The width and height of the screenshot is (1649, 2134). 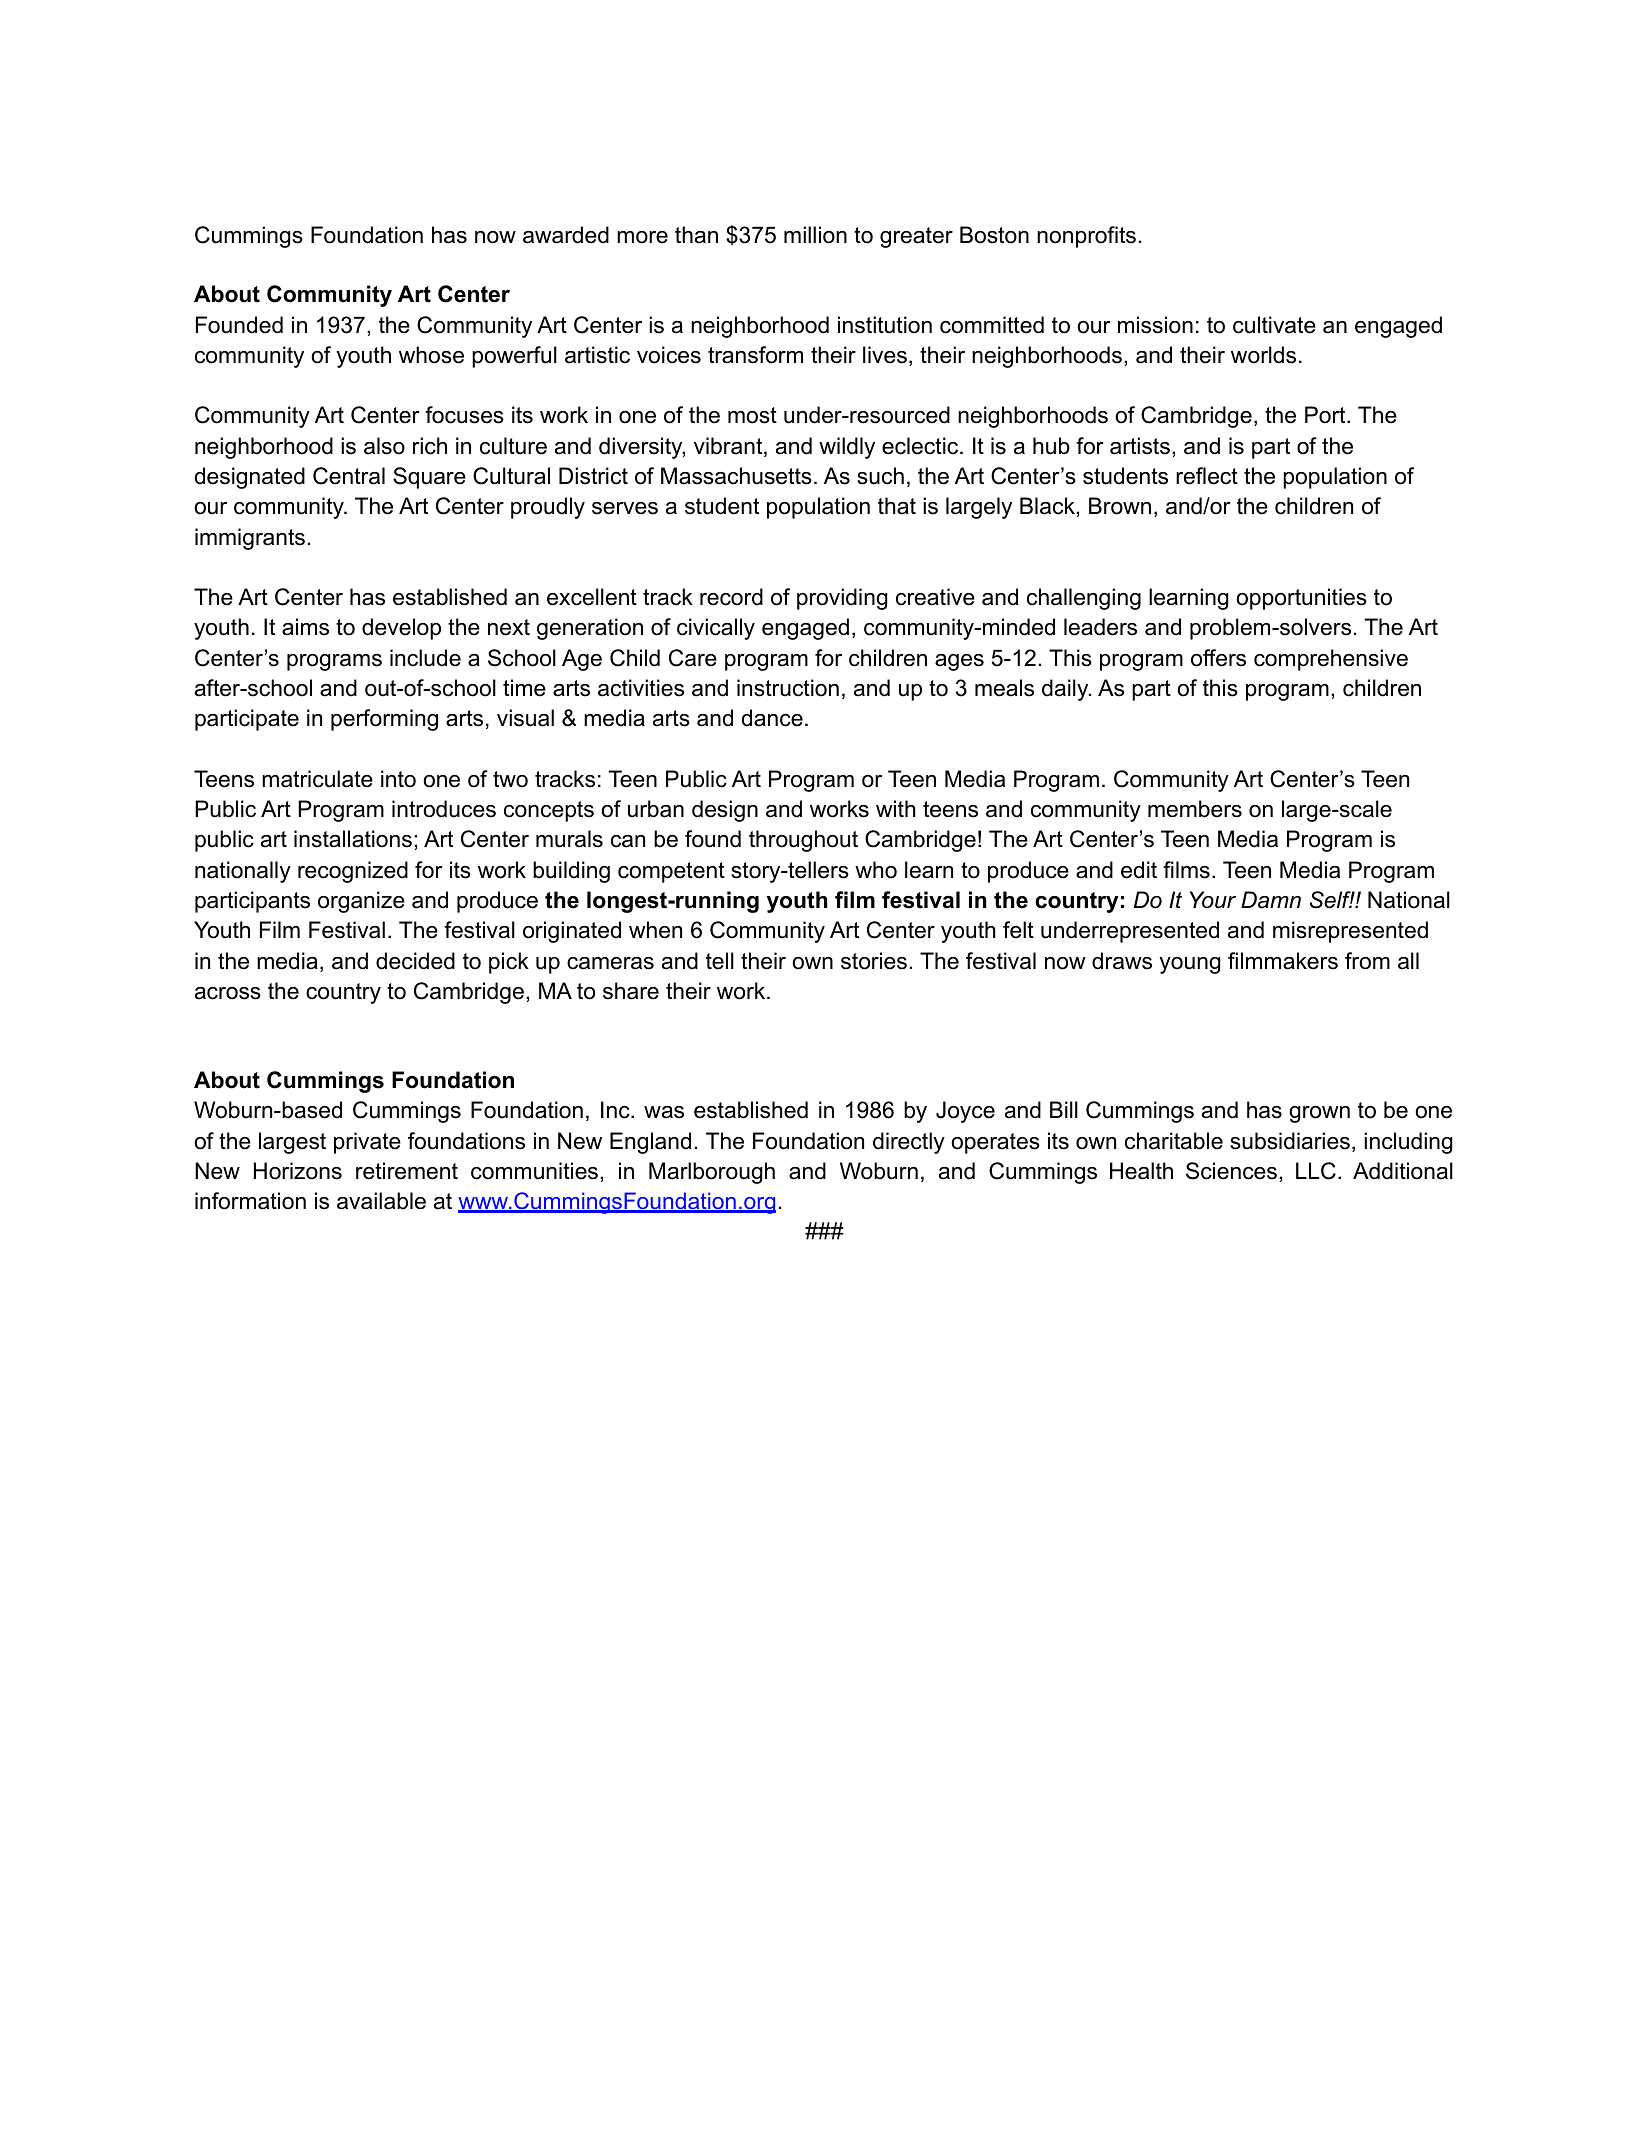 What do you see at coordinates (815, 235) in the screenshot?
I see `million` at bounding box center [815, 235].
